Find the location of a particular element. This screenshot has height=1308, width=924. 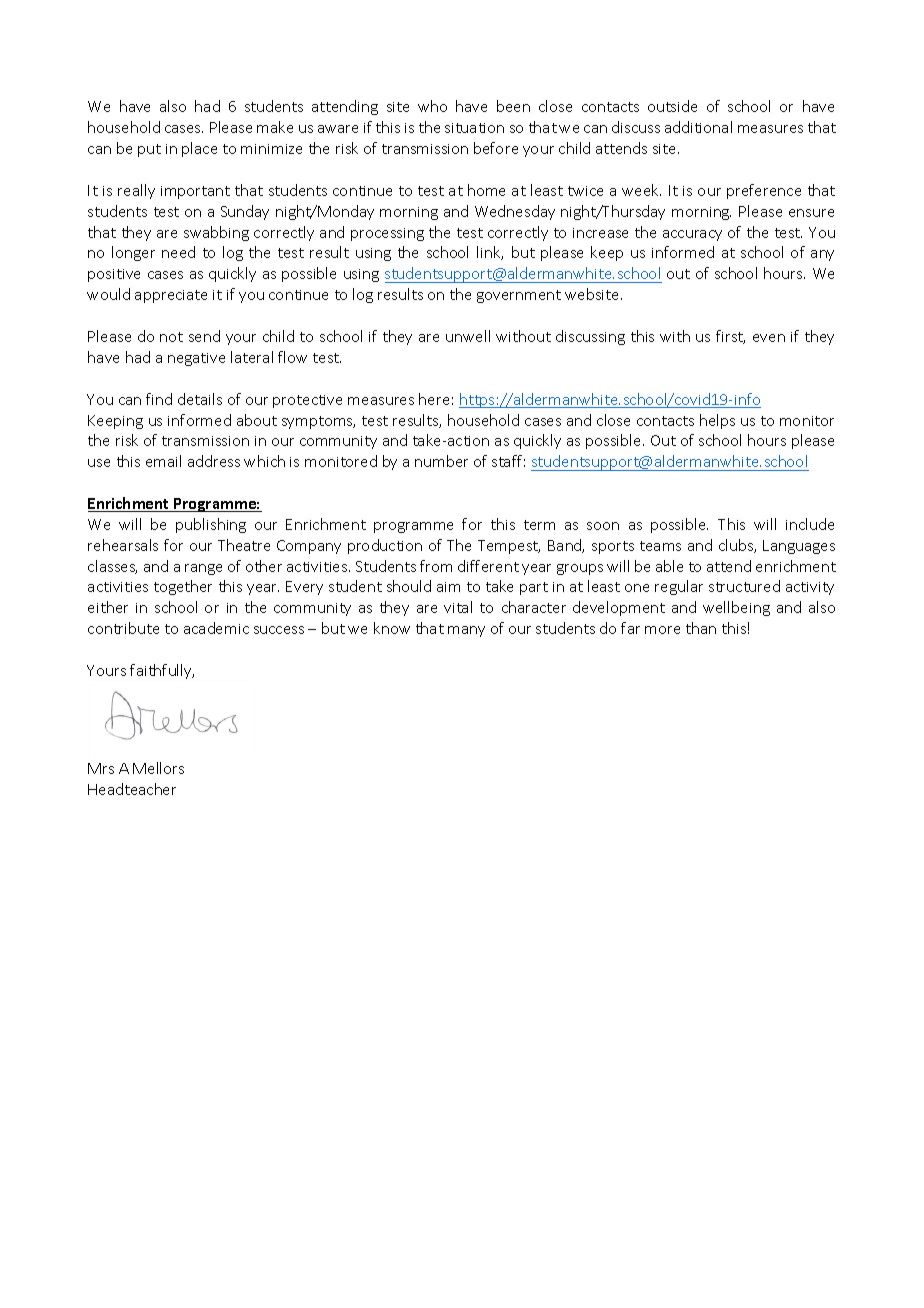

Mrs is located at coordinates (101, 768).
